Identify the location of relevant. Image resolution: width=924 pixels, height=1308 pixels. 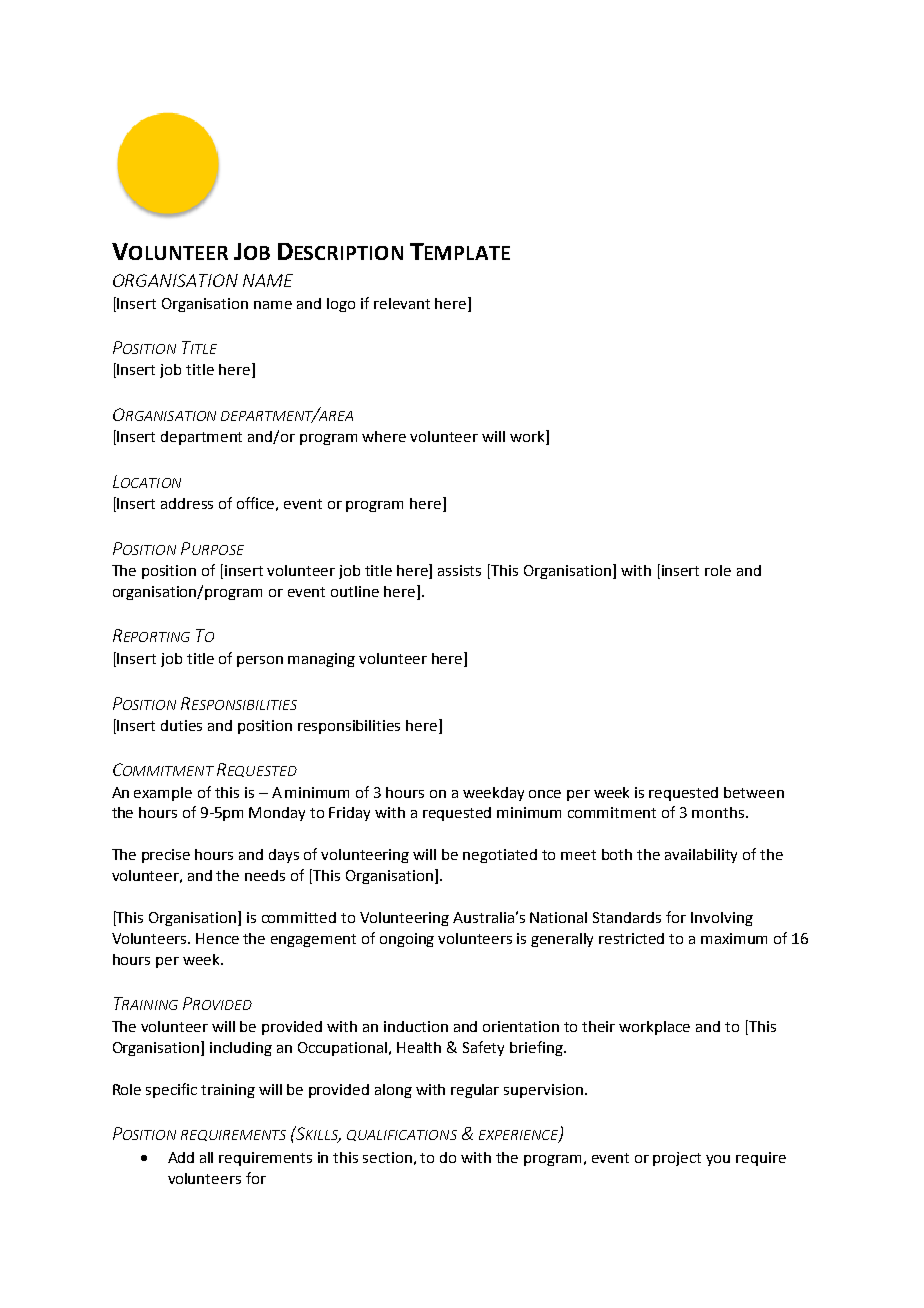
(402, 303).
